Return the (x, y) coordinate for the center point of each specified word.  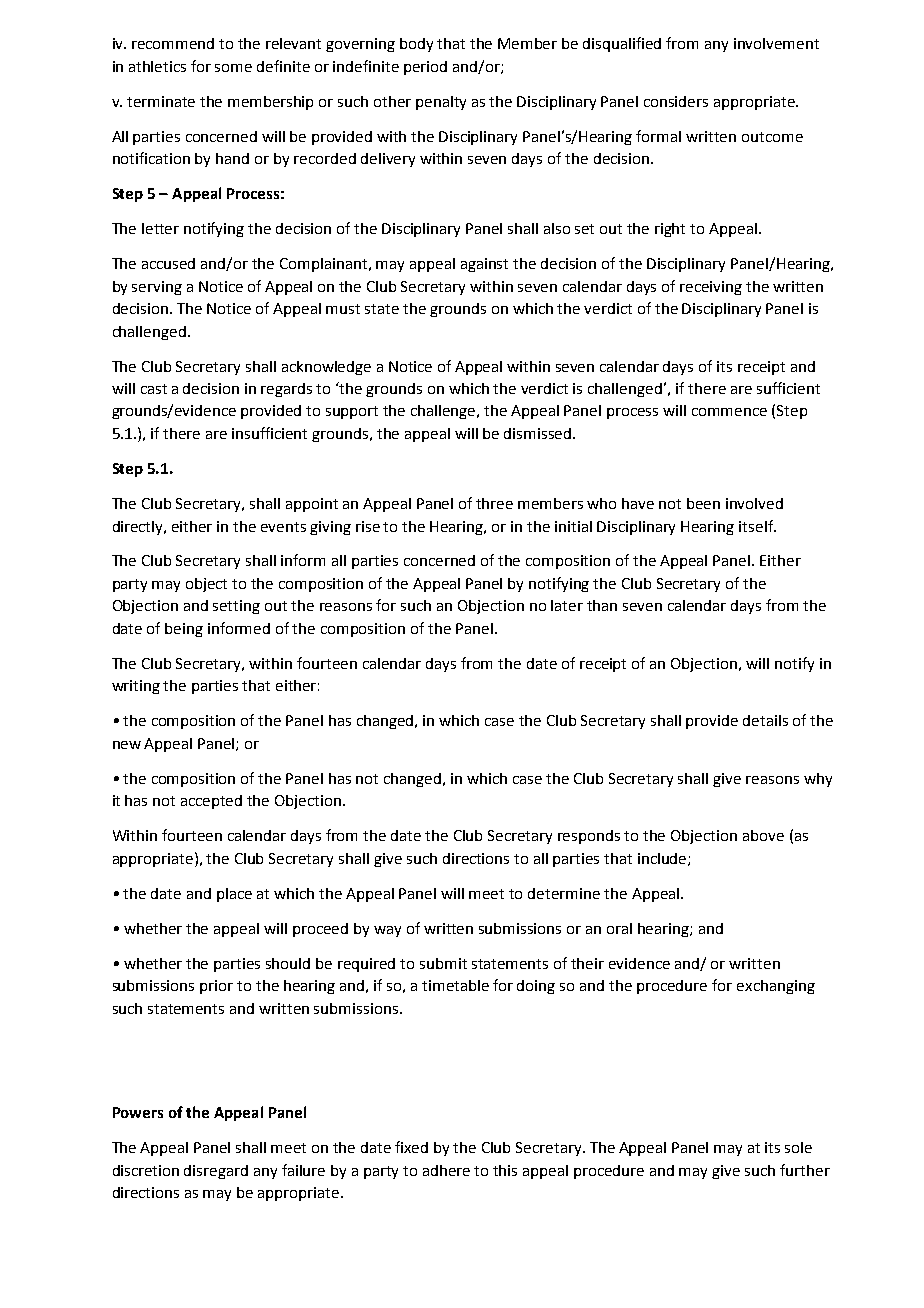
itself (757, 526)
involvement (776, 43)
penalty (441, 103)
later (567, 605)
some (233, 68)
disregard (216, 1172)
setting (236, 607)
